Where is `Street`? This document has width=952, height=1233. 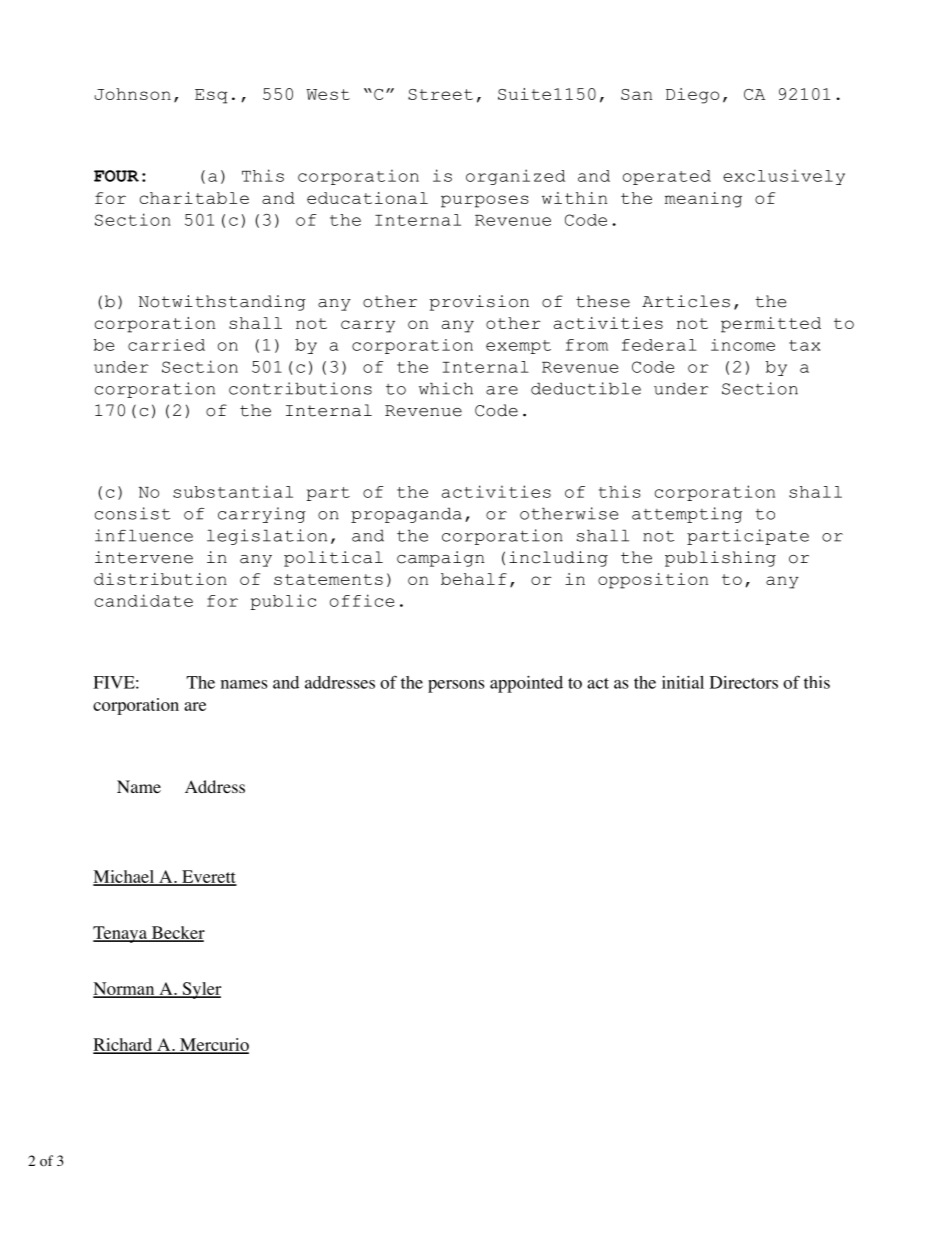
Street is located at coordinates (440, 94).
